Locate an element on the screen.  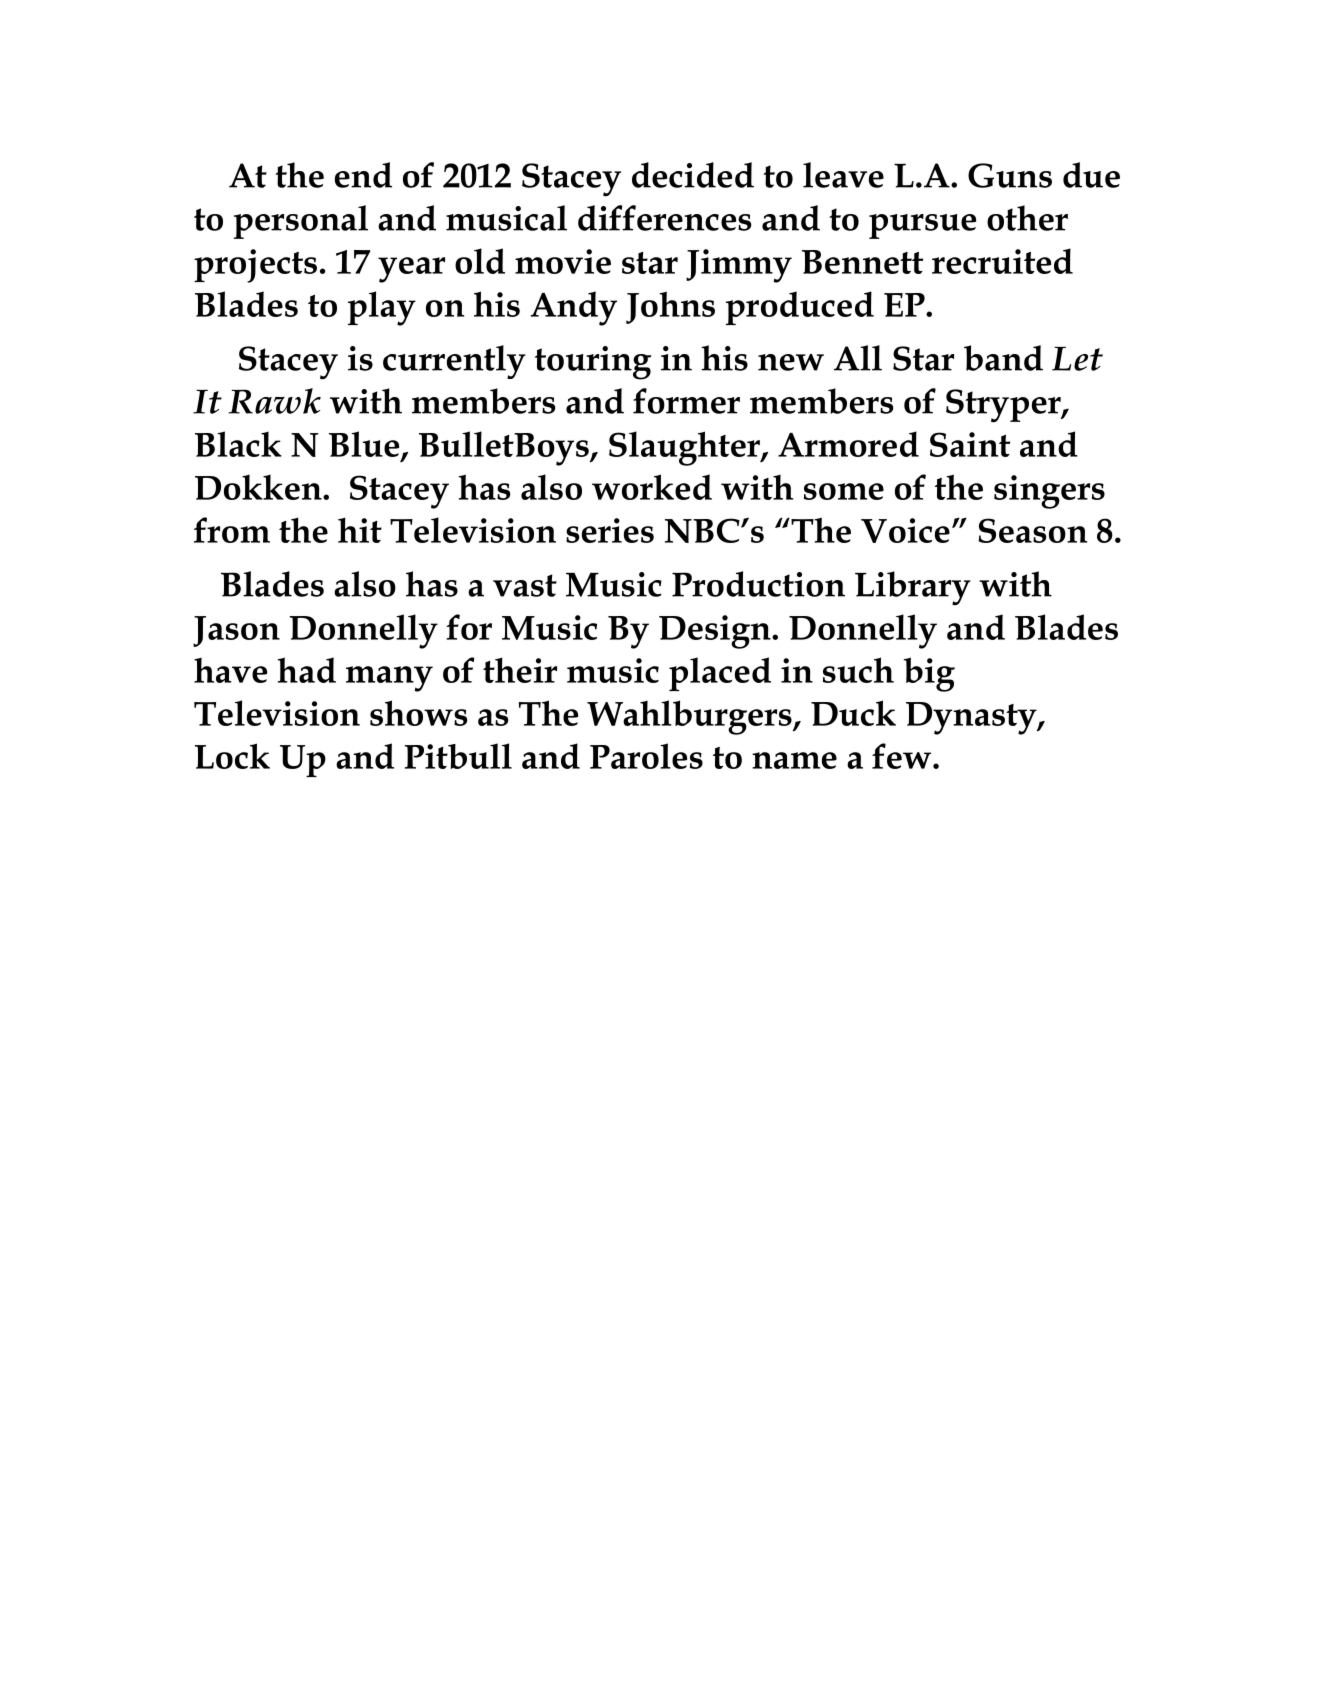
name is located at coordinates (794, 760).
